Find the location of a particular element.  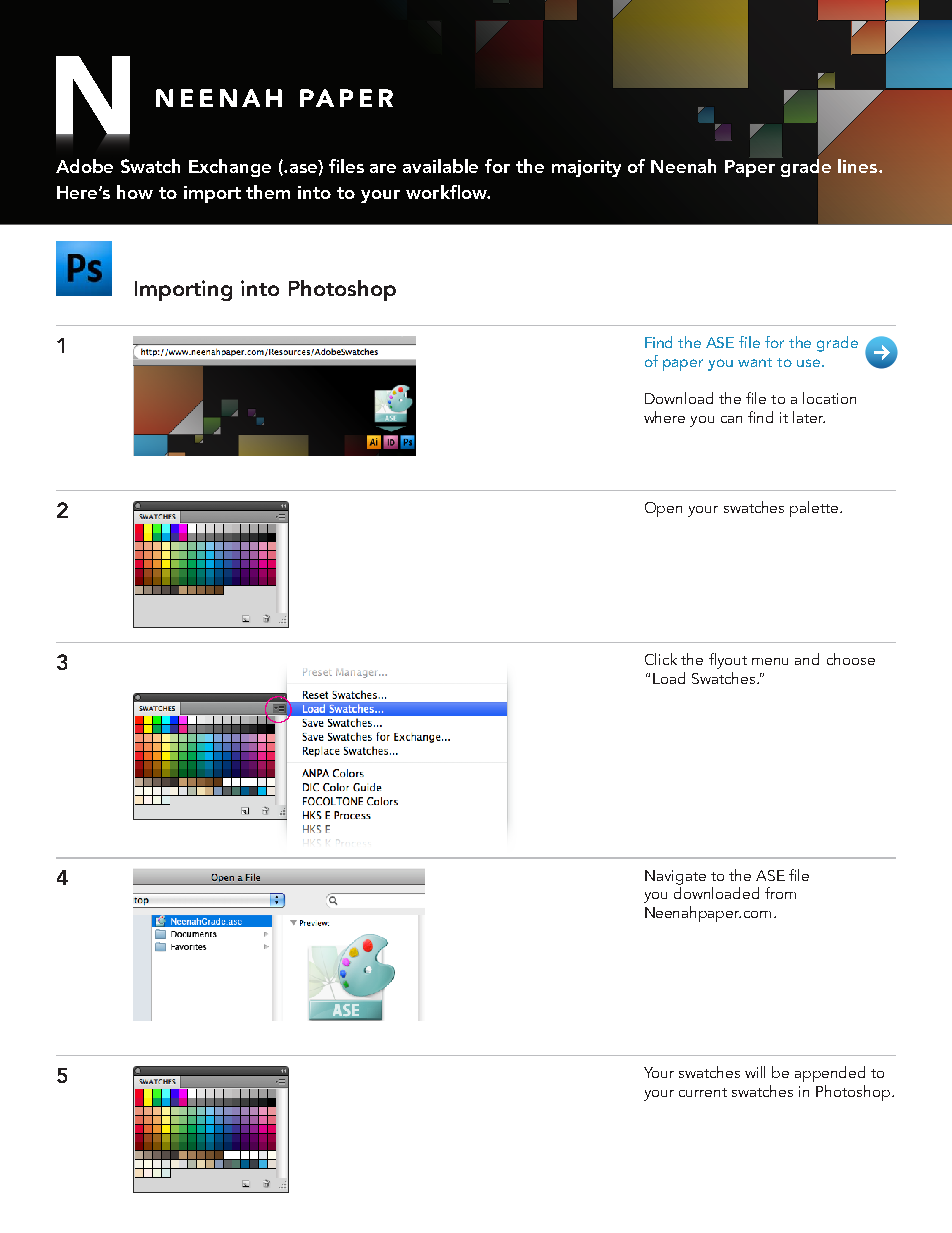

from is located at coordinates (780, 893).
